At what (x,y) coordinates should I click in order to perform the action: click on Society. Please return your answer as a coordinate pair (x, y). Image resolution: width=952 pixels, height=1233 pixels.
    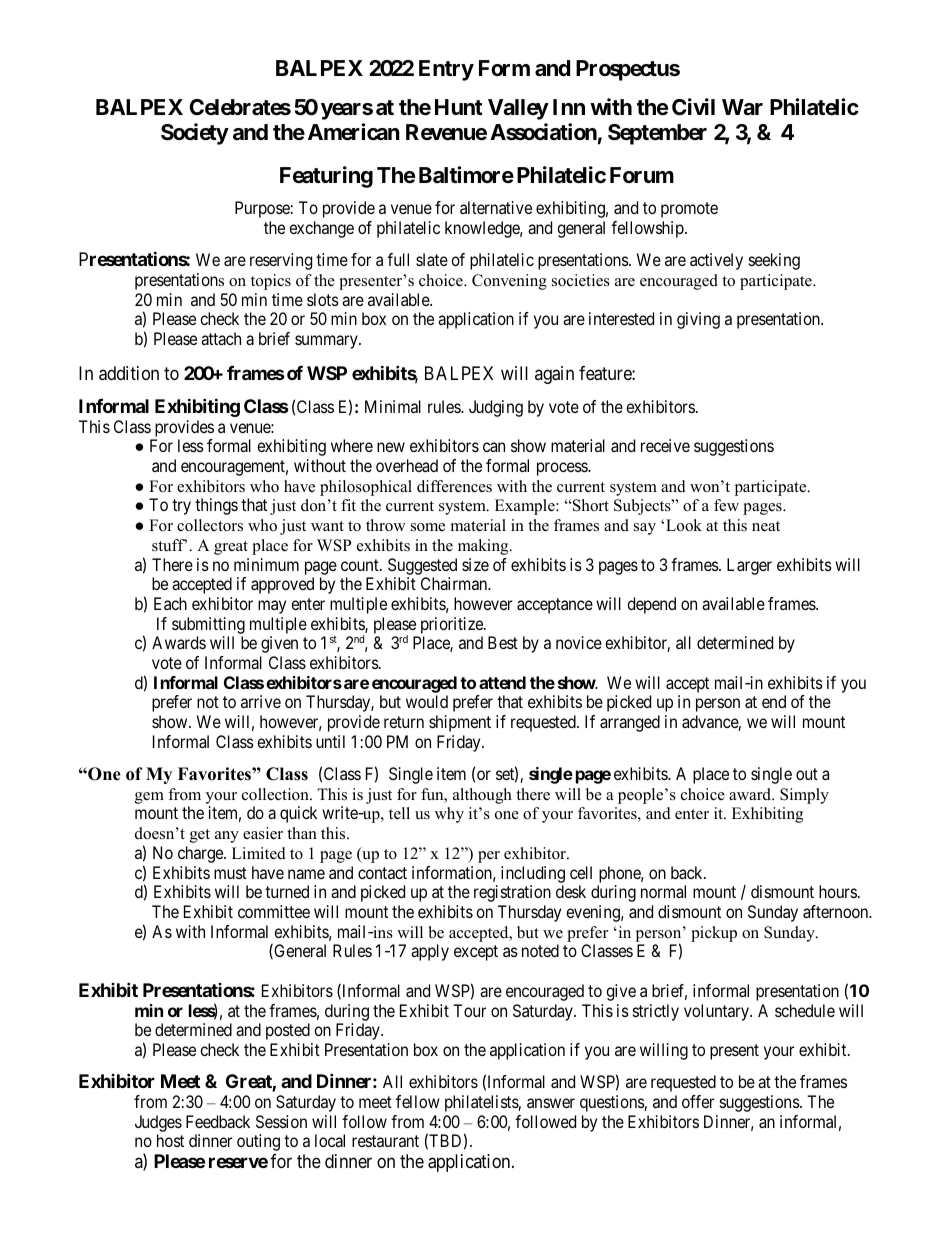
    Looking at the image, I should click on (195, 134).
